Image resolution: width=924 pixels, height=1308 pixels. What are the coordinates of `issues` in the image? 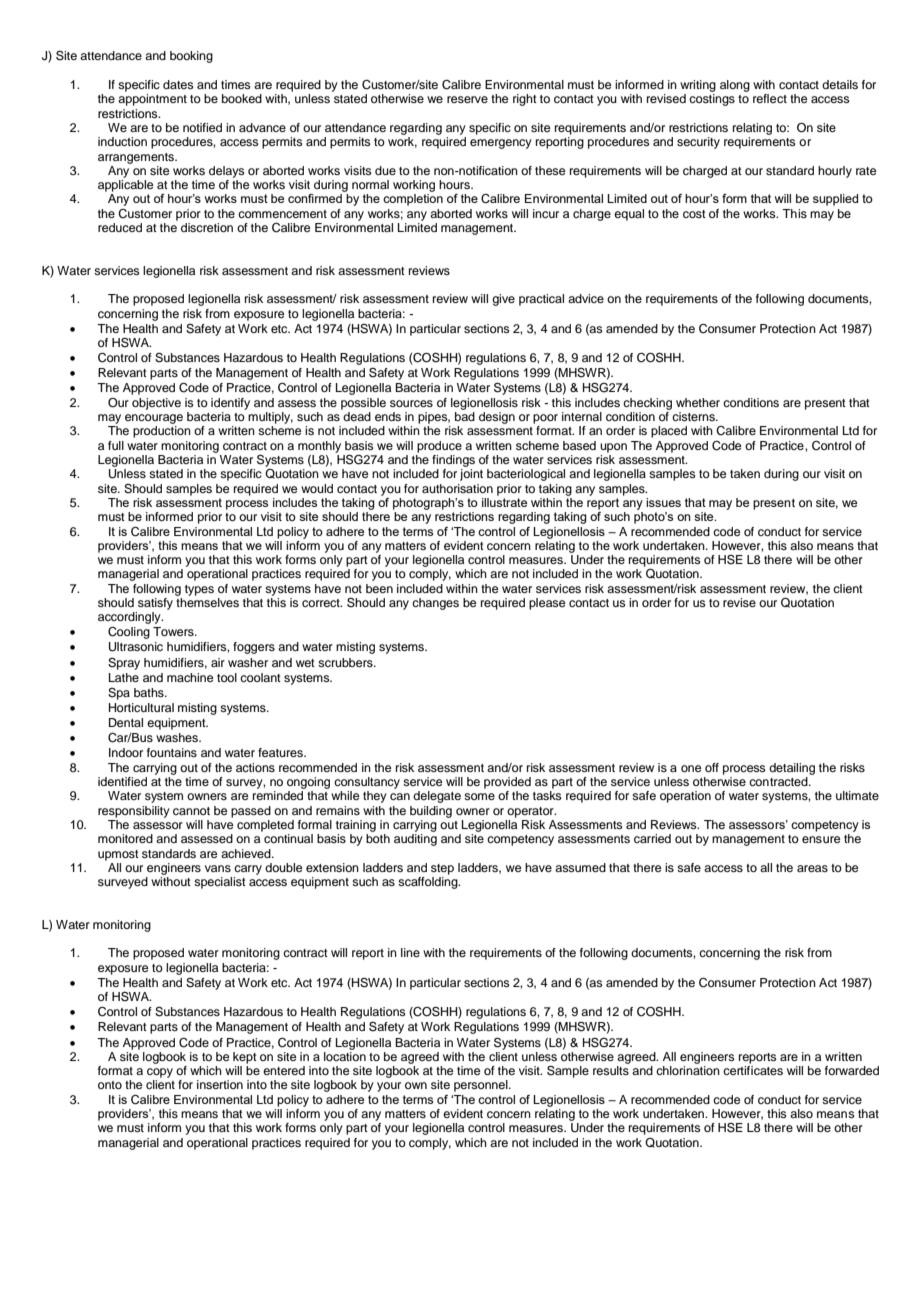 It's located at (663, 502).
